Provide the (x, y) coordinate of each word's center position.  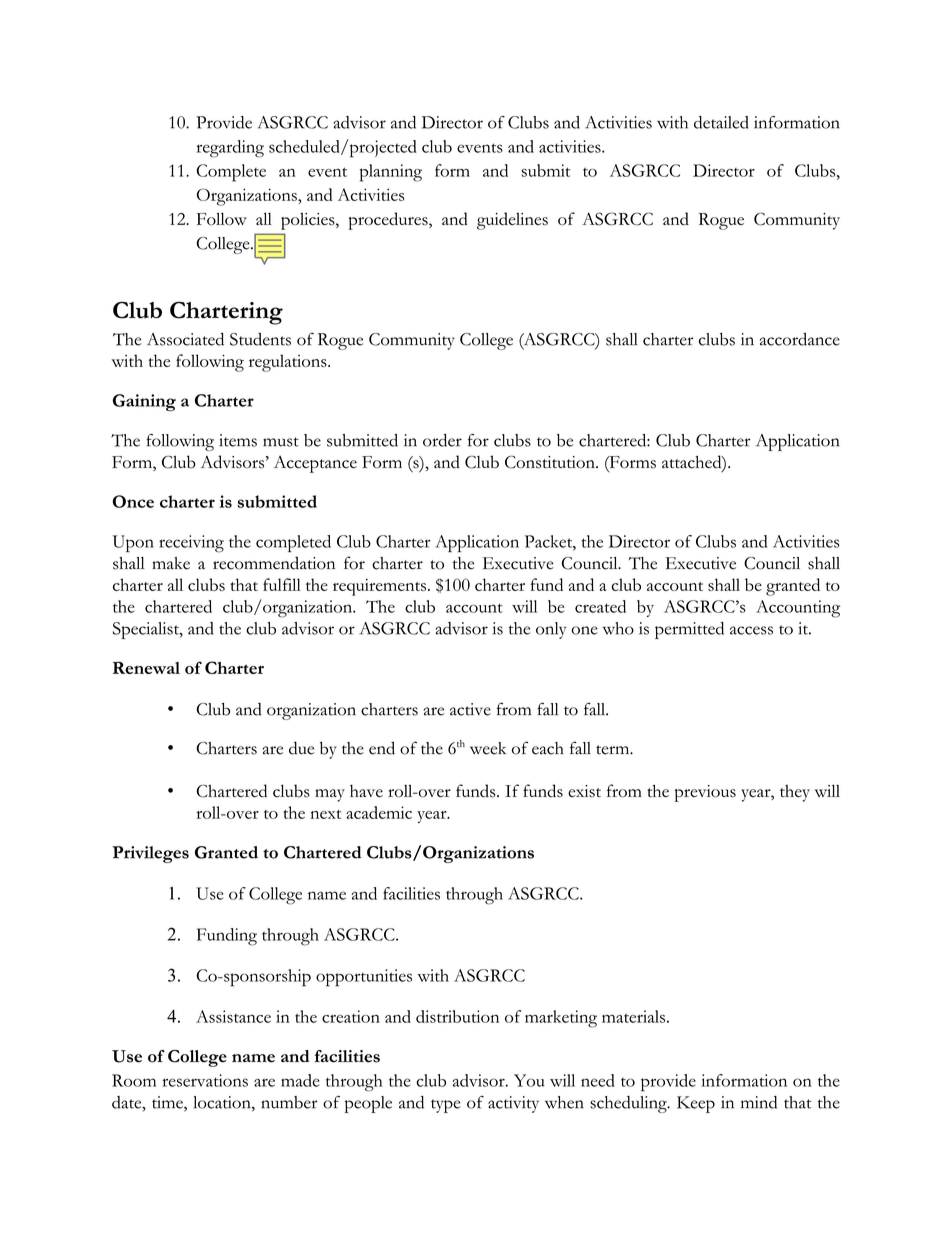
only (551, 630)
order (442, 440)
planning (391, 173)
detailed (721, 122)
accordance (800, 339)
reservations (205, 1080)
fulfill (282, 584)
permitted (689, 630)
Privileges (150, 854)
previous (705, 793)
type (446, 1106)
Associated (185, 339)
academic (379, 812)
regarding (230, 149)
